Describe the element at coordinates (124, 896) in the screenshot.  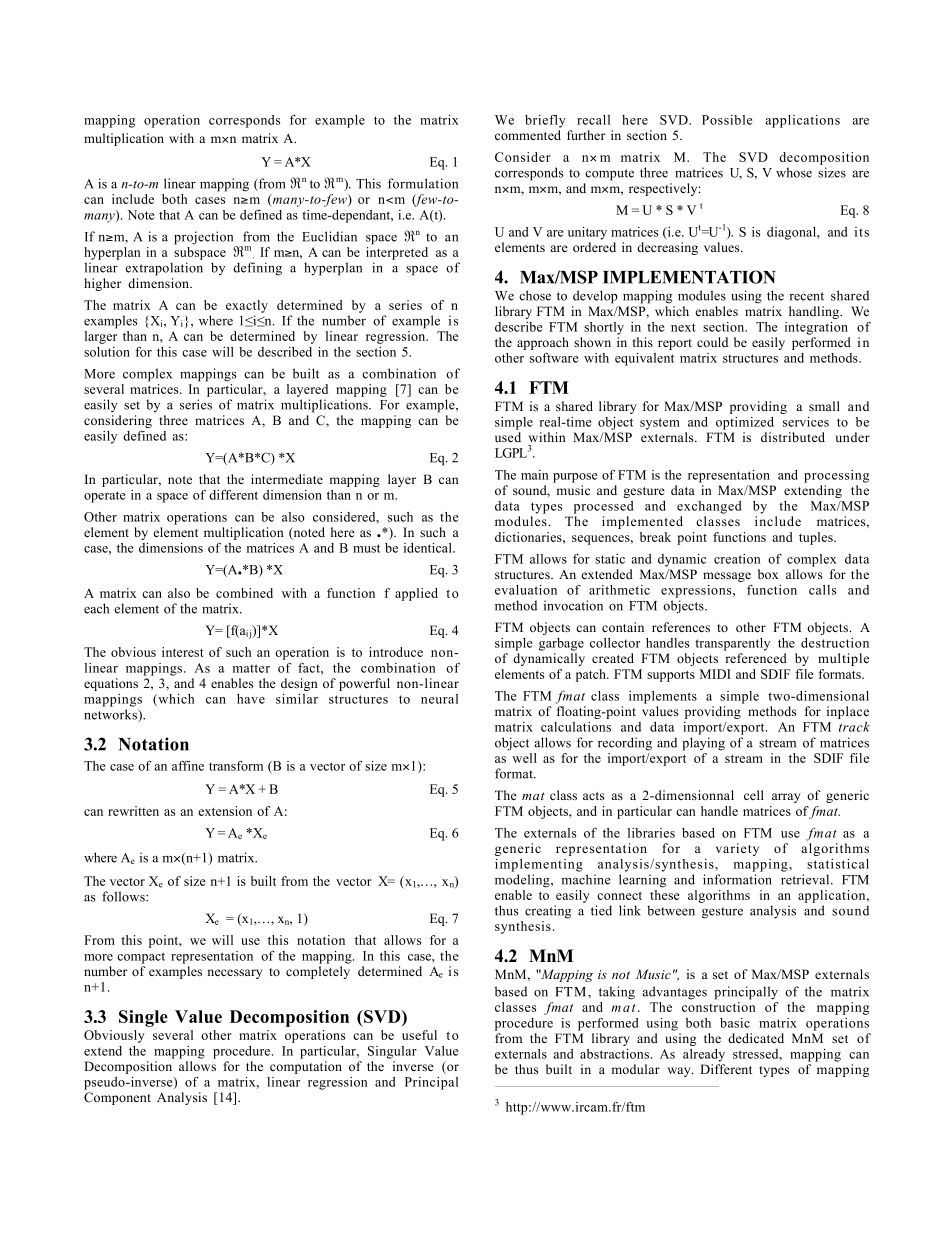
I see `follows` at that location.
